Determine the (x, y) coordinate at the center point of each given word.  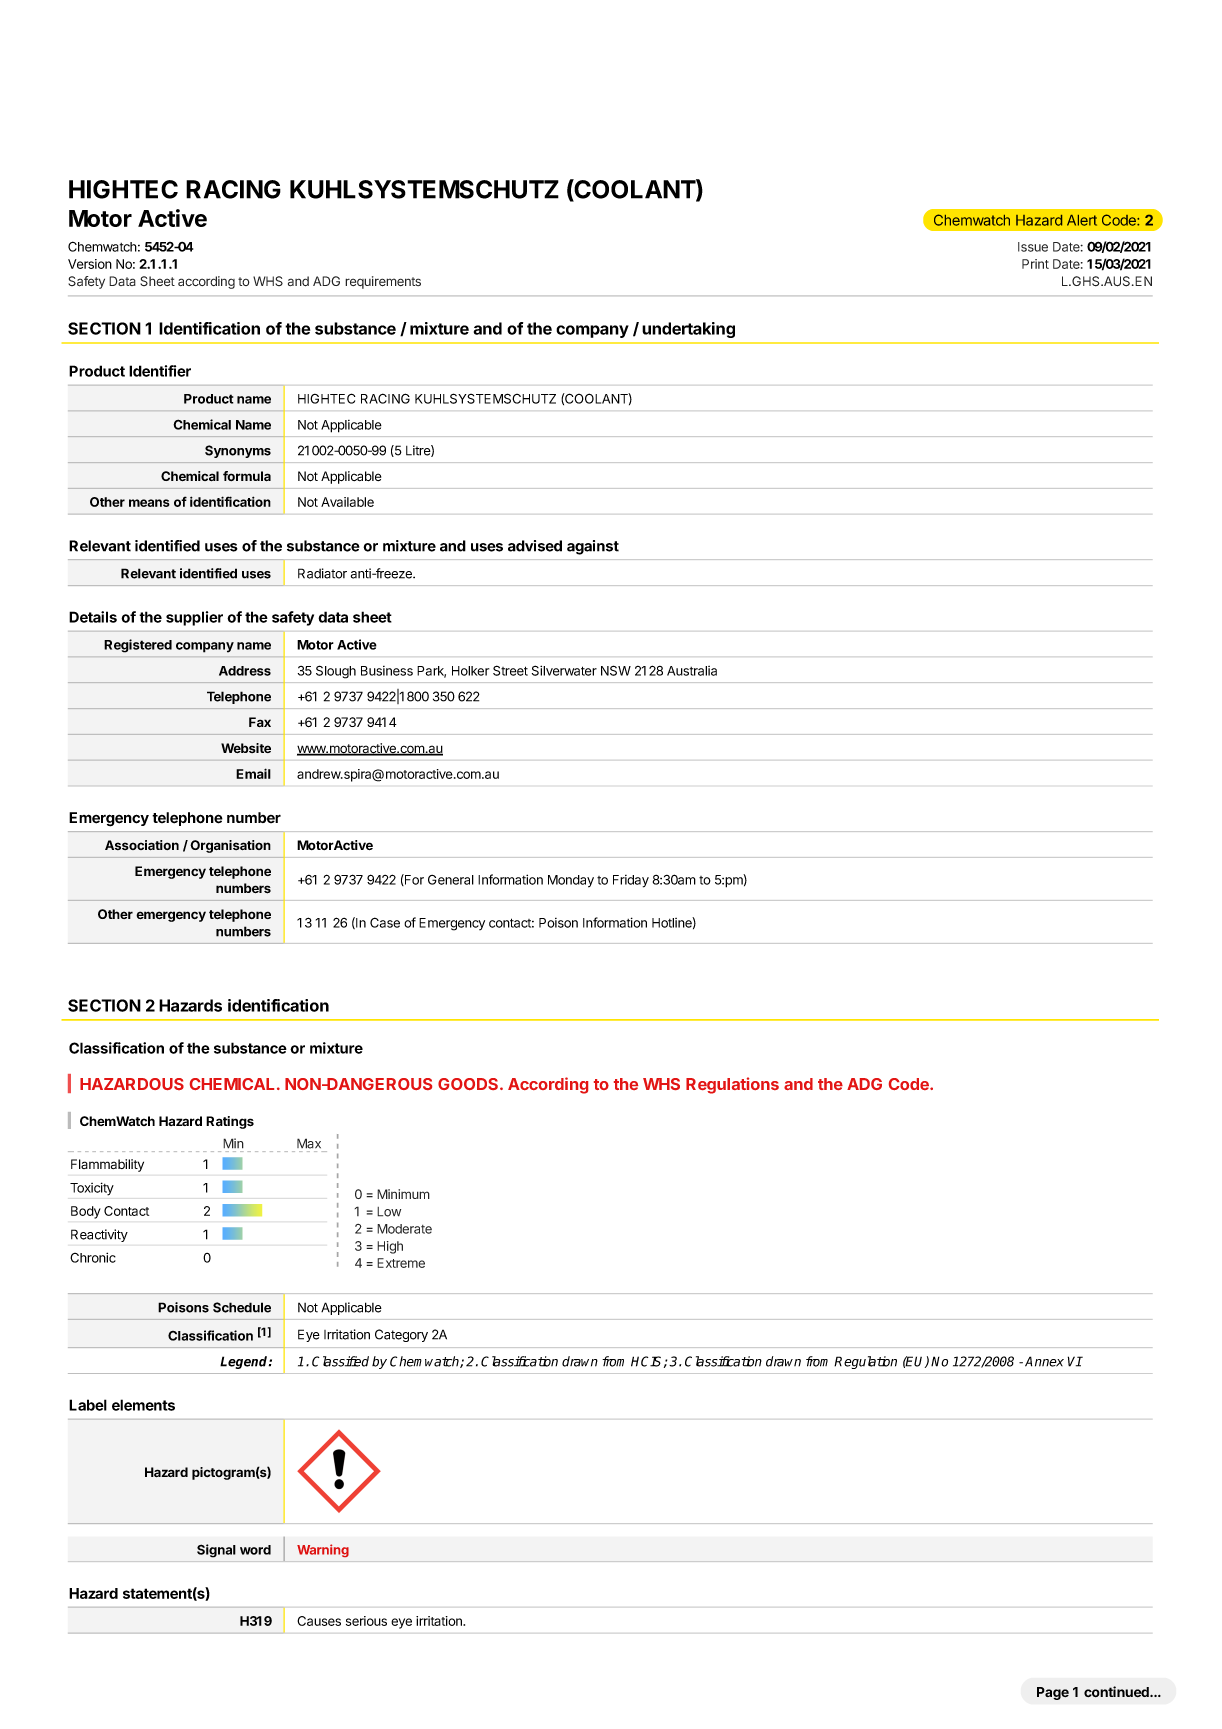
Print (1035, 264)
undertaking (688, 330)
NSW (616, 670)
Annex (1044, 1361)
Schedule (242, 1307)
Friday (631, 881)
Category (401, 1335)
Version (90, 264)
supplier (194, 618)
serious (366, 1621)
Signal (216, 1551)
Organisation (230, 846)
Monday (571, 881)
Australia (692, 671)
